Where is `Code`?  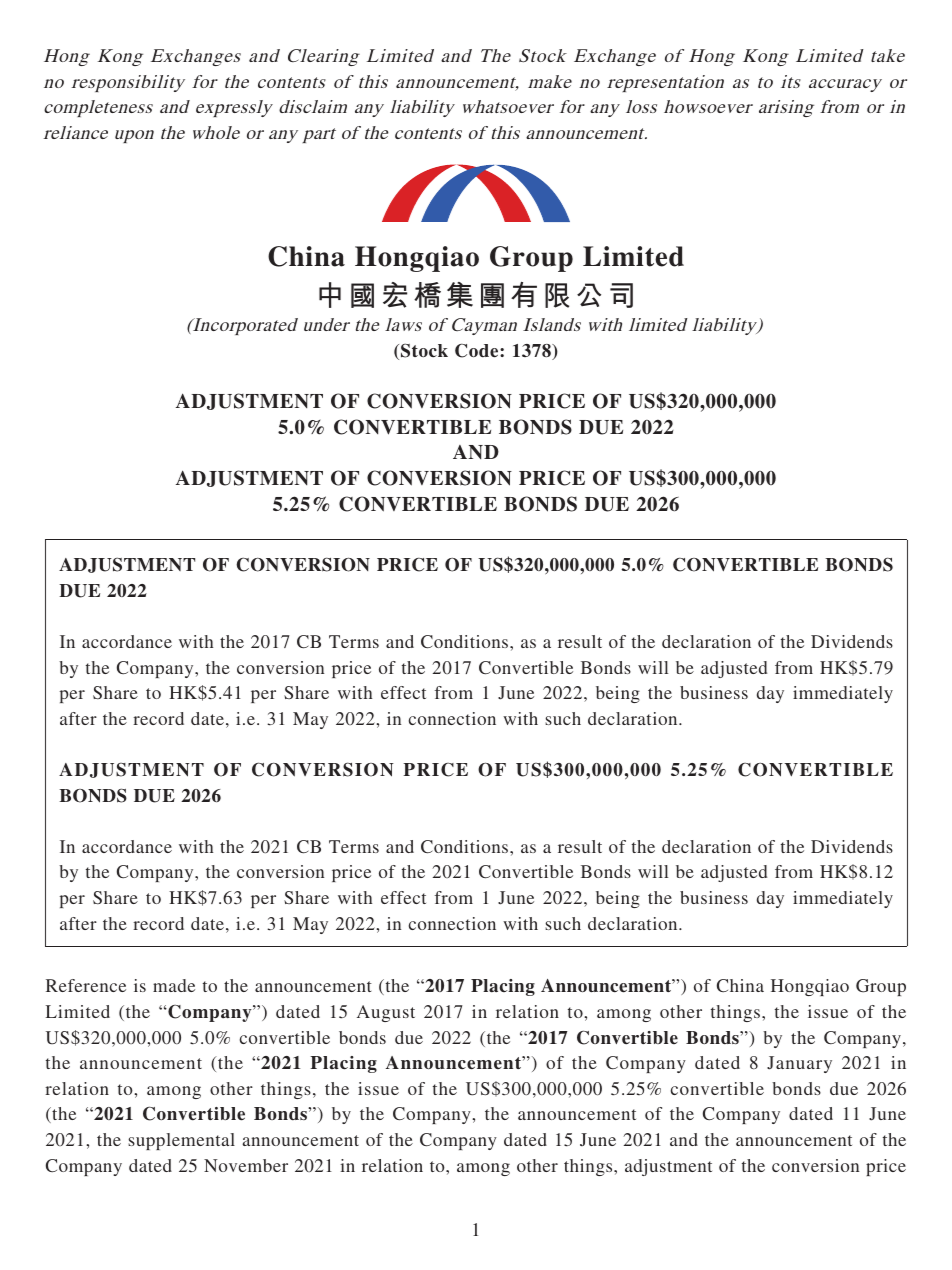 Code is located at coordinates (478, 350).
